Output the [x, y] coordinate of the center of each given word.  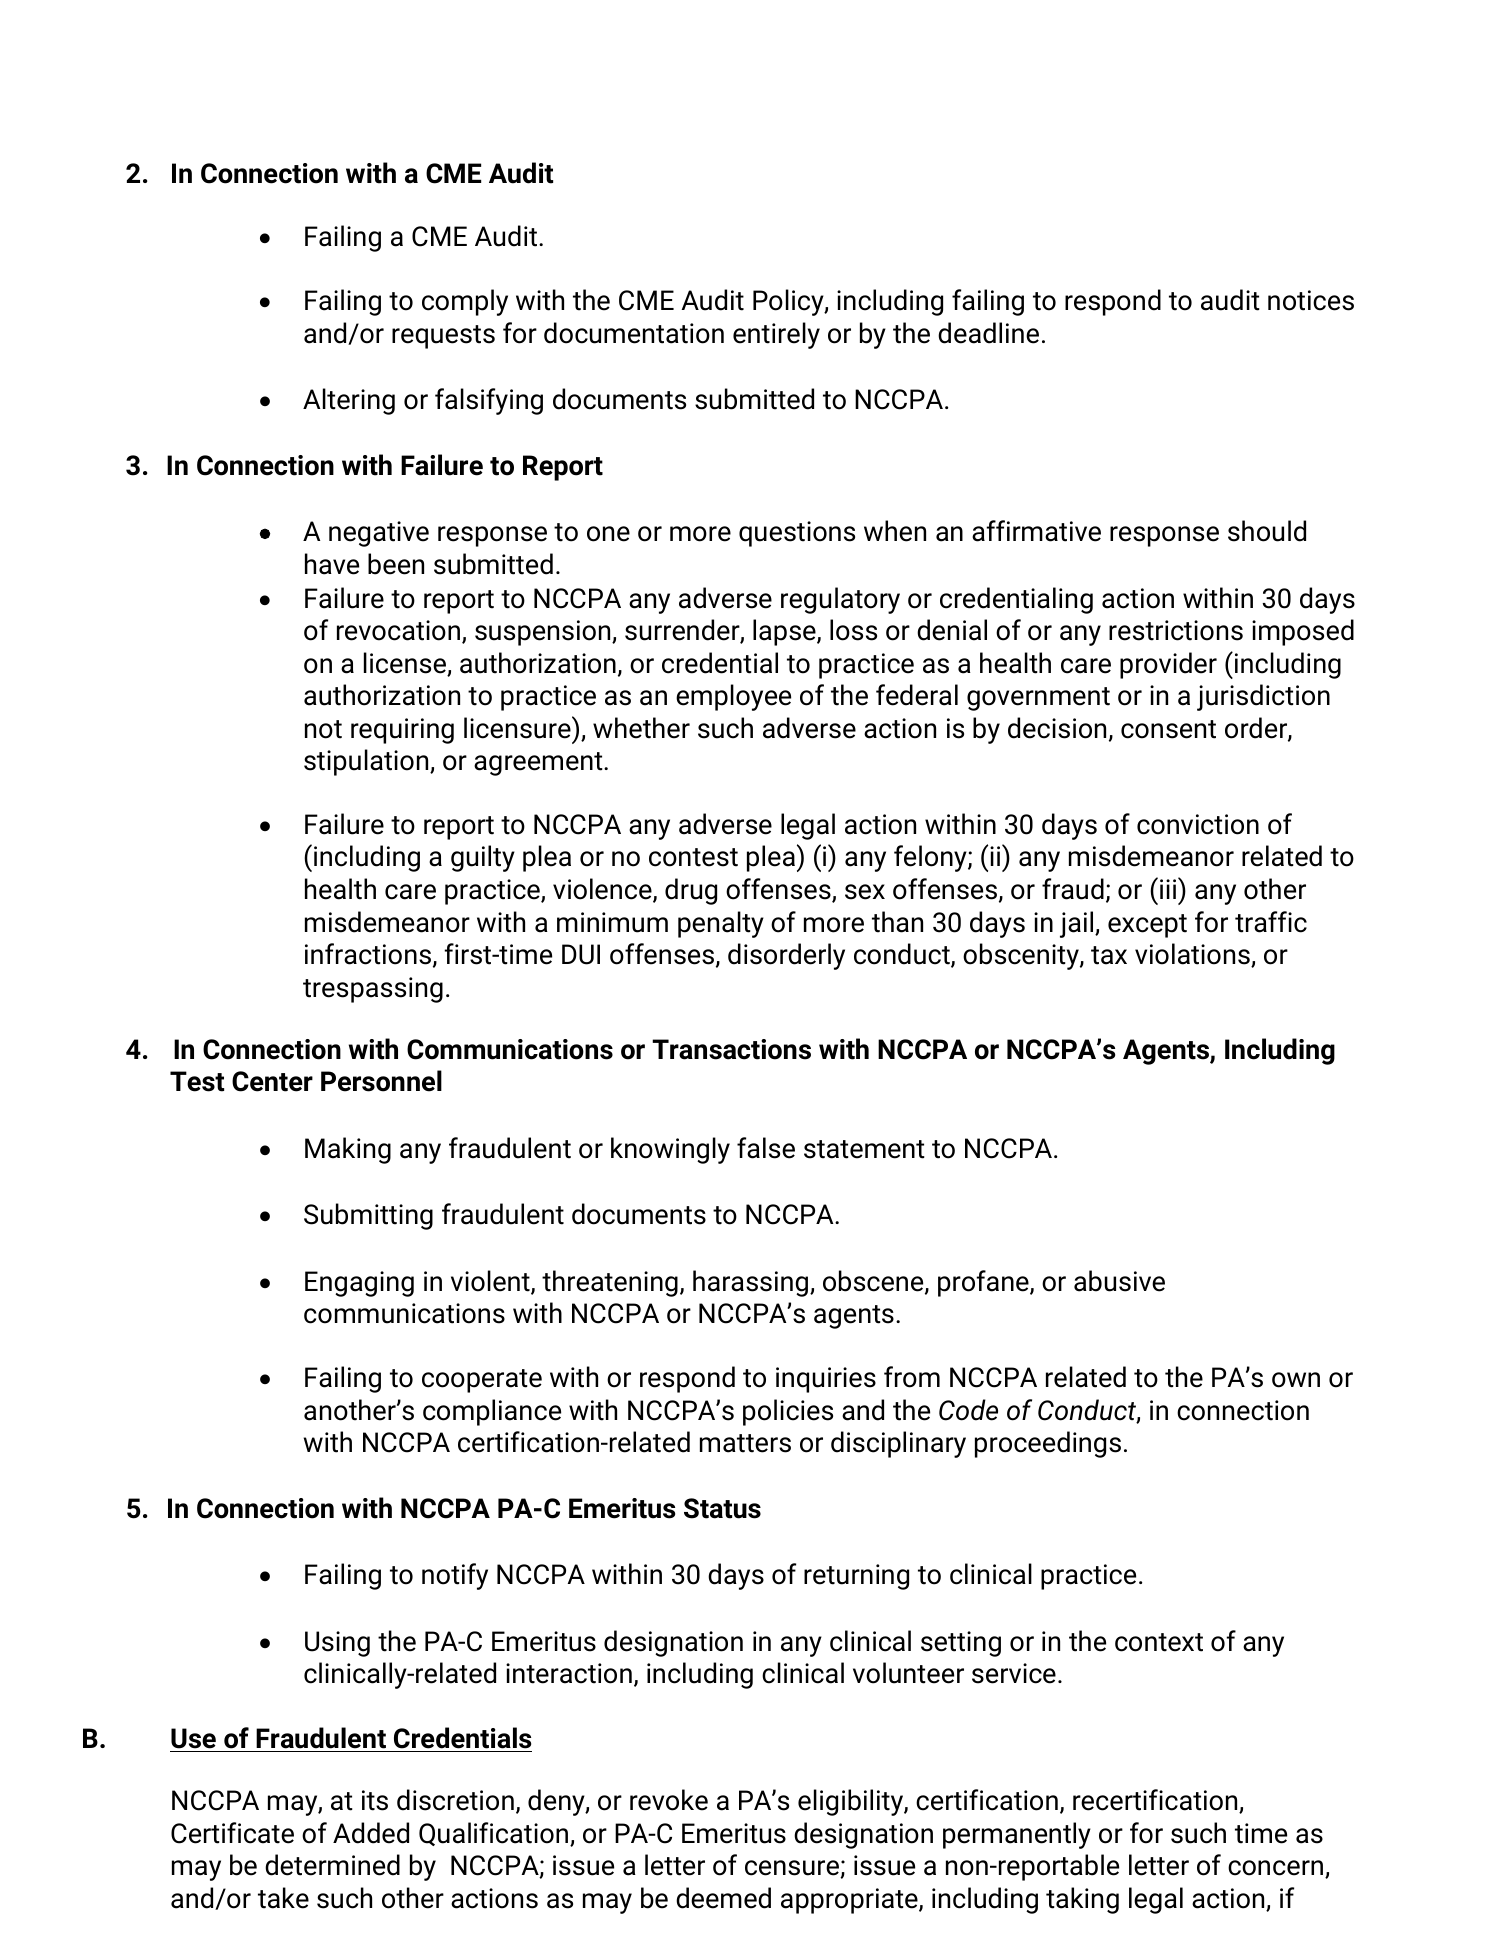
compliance [492, 1412]
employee [733, 697]
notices [1311, 300]
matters [745, 1443]
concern [1277, 1869]
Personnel [381, 1081]
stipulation [367, 762]
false [766, 1148]
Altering [349, 401]
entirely [776, 335]
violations [1193, 955]
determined [332, 1865]
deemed [723, 1898]
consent [1168, 729]
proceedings [1048, 1444]
